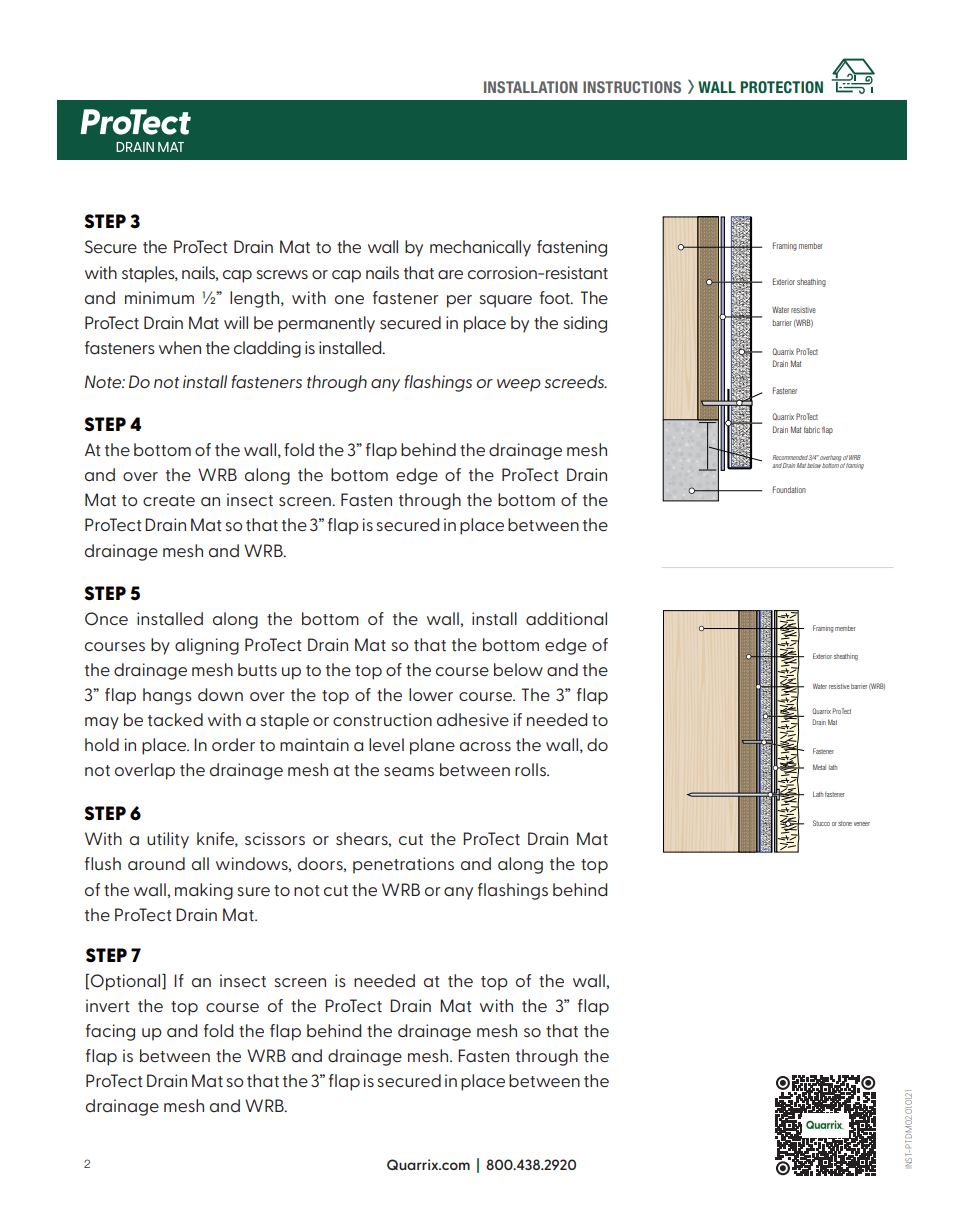 This screenshot has width=966, height=1232. Describe the element at coordinates (180, 347) in the screenshot. I see `when` at that location.
